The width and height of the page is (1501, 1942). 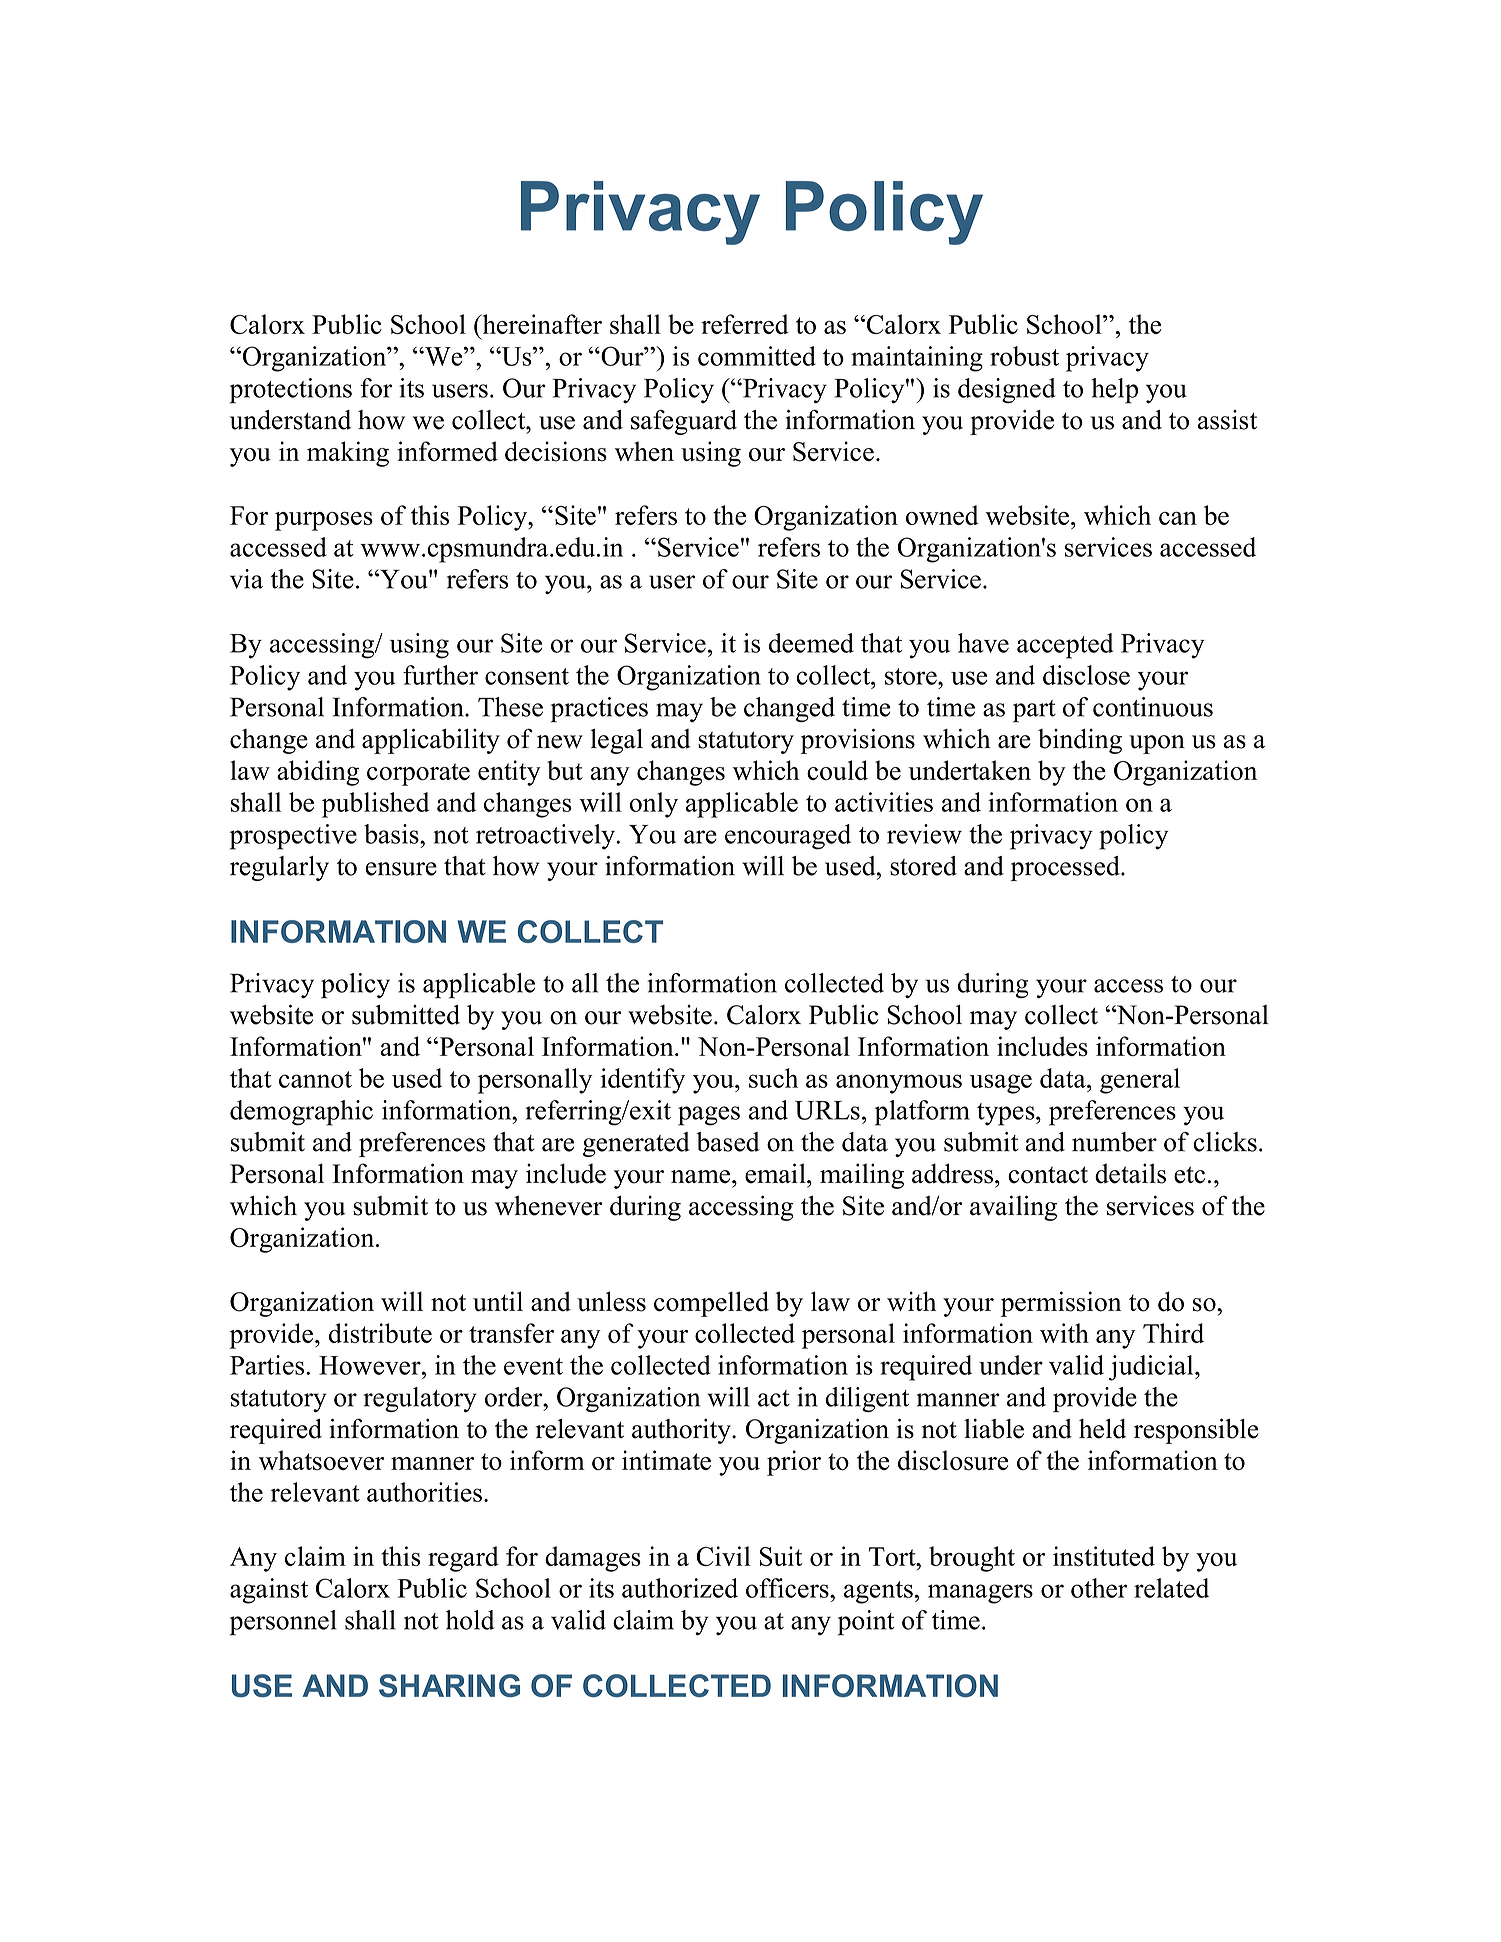 I want to click on such, so click(x=773, y=1078).
